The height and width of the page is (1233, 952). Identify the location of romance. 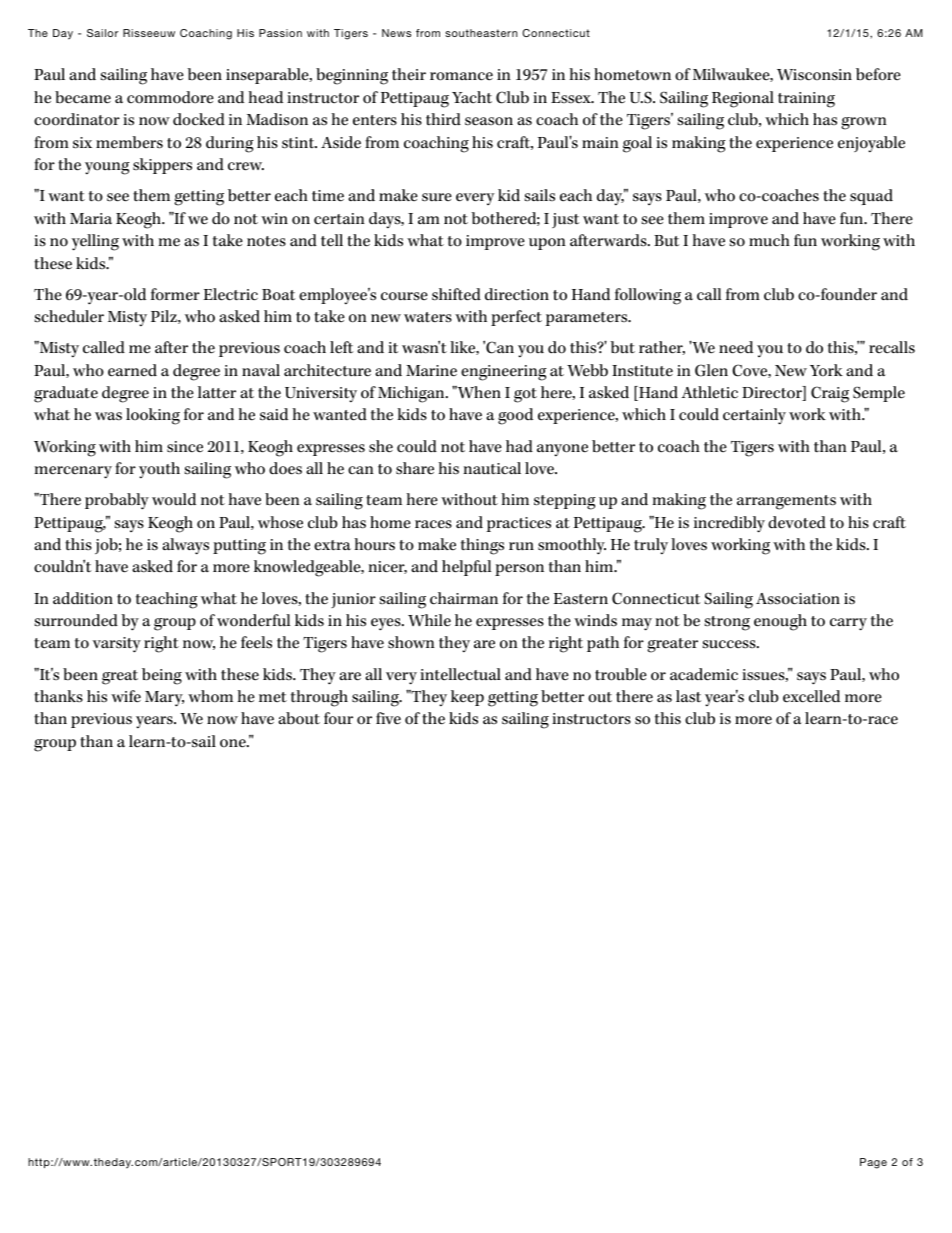
(461, 76).
